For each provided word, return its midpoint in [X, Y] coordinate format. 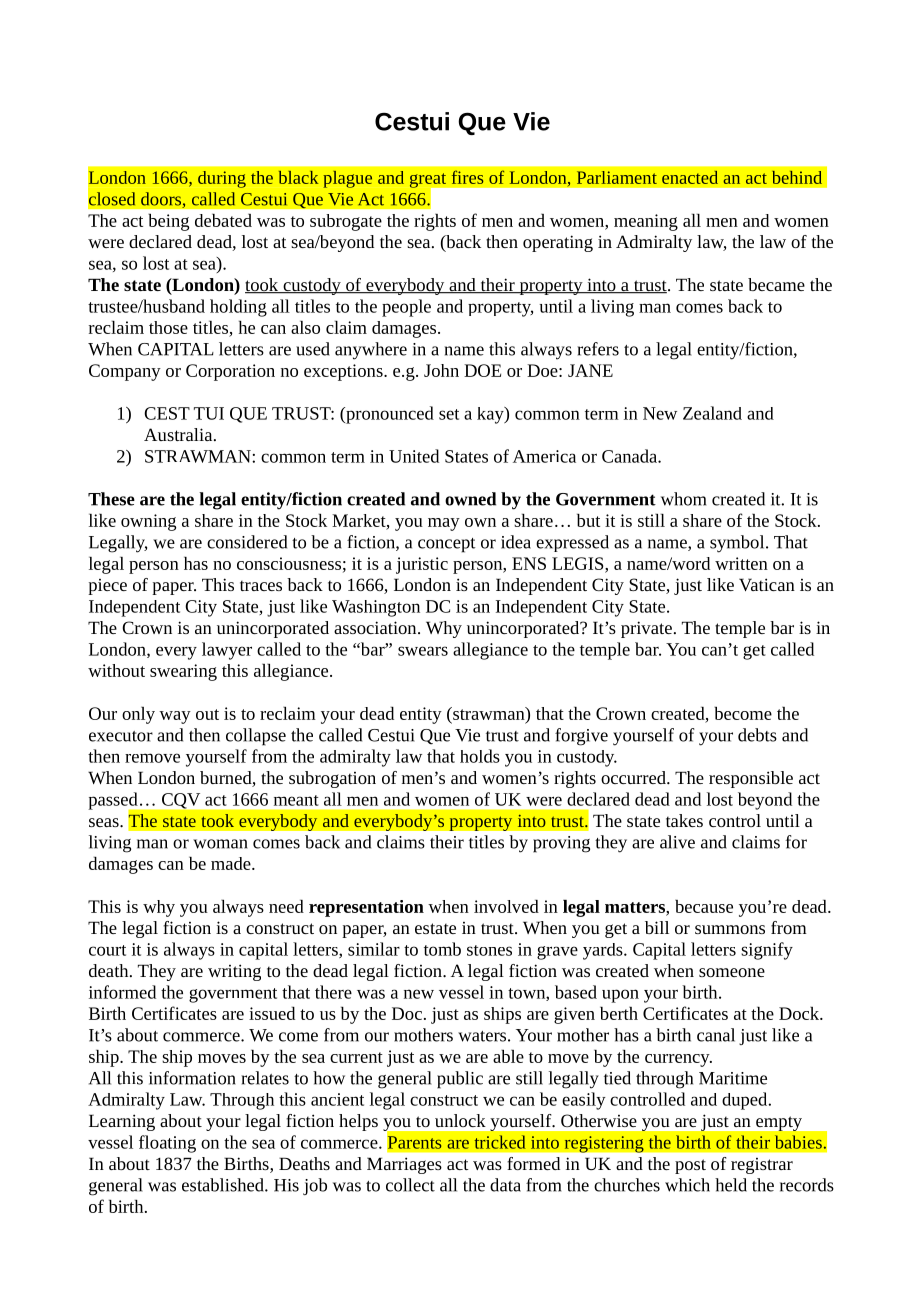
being [168, 222]
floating [167, 1144]
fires [468, 177]
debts [757, 735]
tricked [500, 1142]
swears [423, 651]
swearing [183, 672]
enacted [690, 177]
